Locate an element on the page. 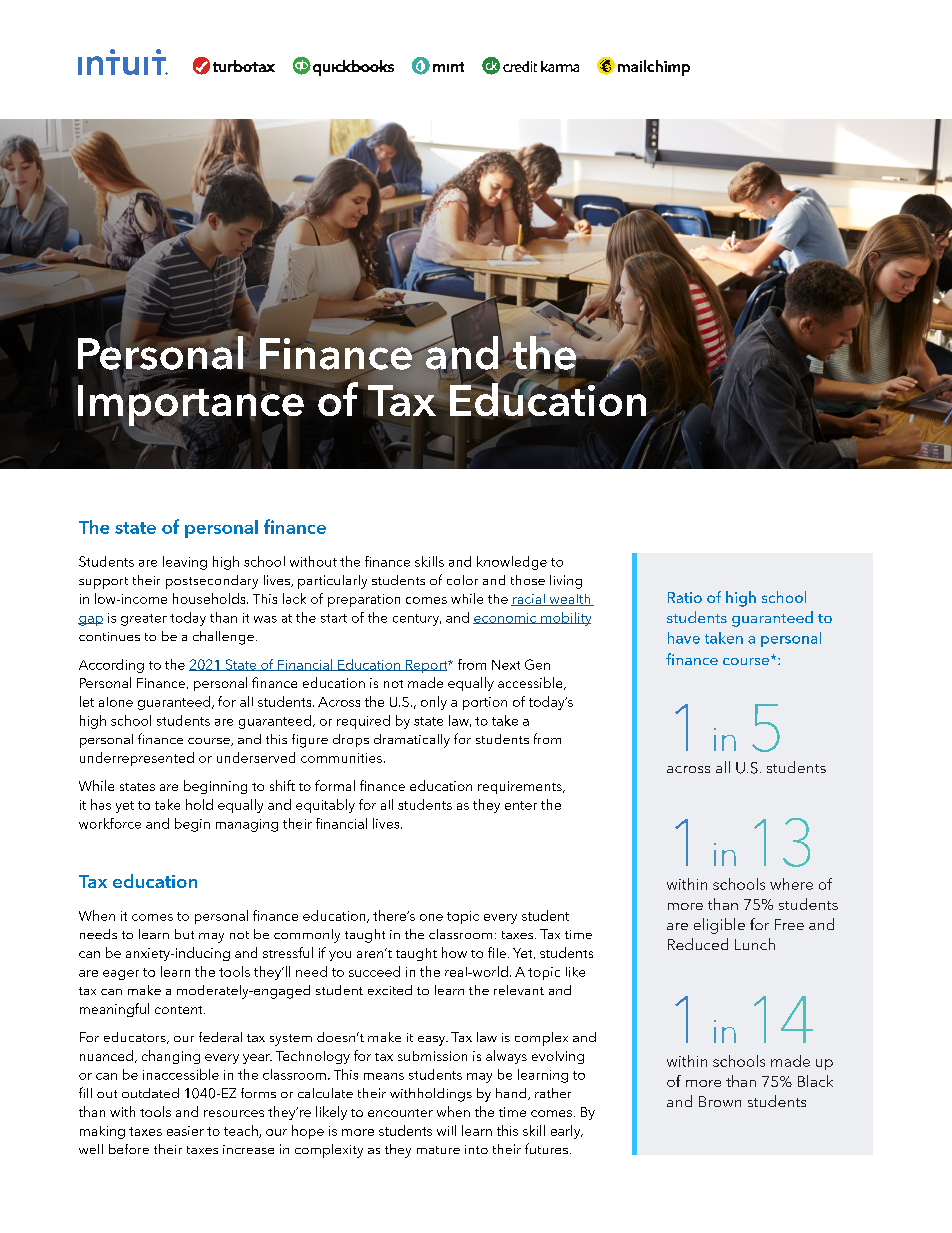  how is located at coordinates (454, 952).
